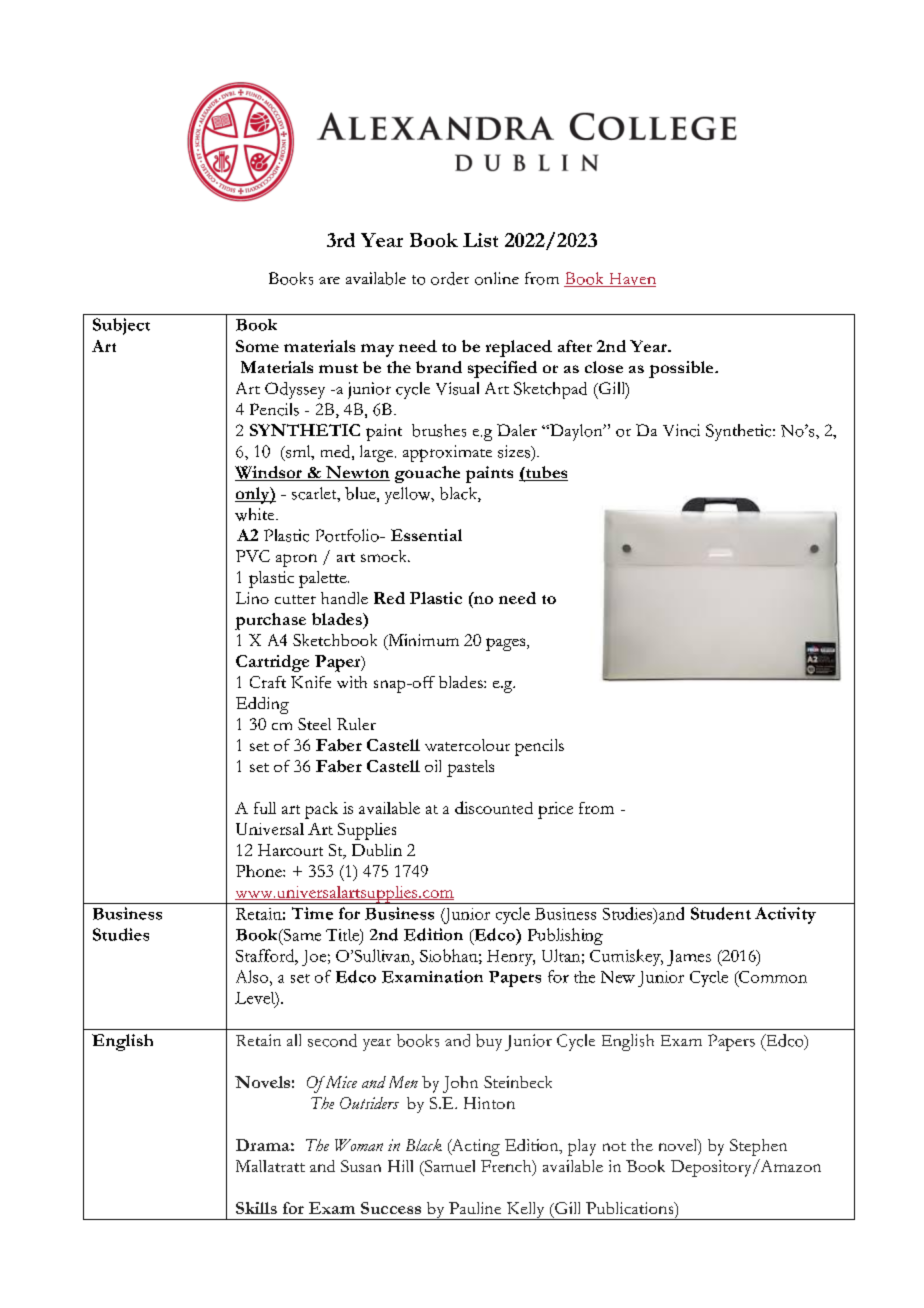 This image has width=924, height=1308. Describe the element at coordinates (252, 598) in the image. I see `Lino` at that location.
